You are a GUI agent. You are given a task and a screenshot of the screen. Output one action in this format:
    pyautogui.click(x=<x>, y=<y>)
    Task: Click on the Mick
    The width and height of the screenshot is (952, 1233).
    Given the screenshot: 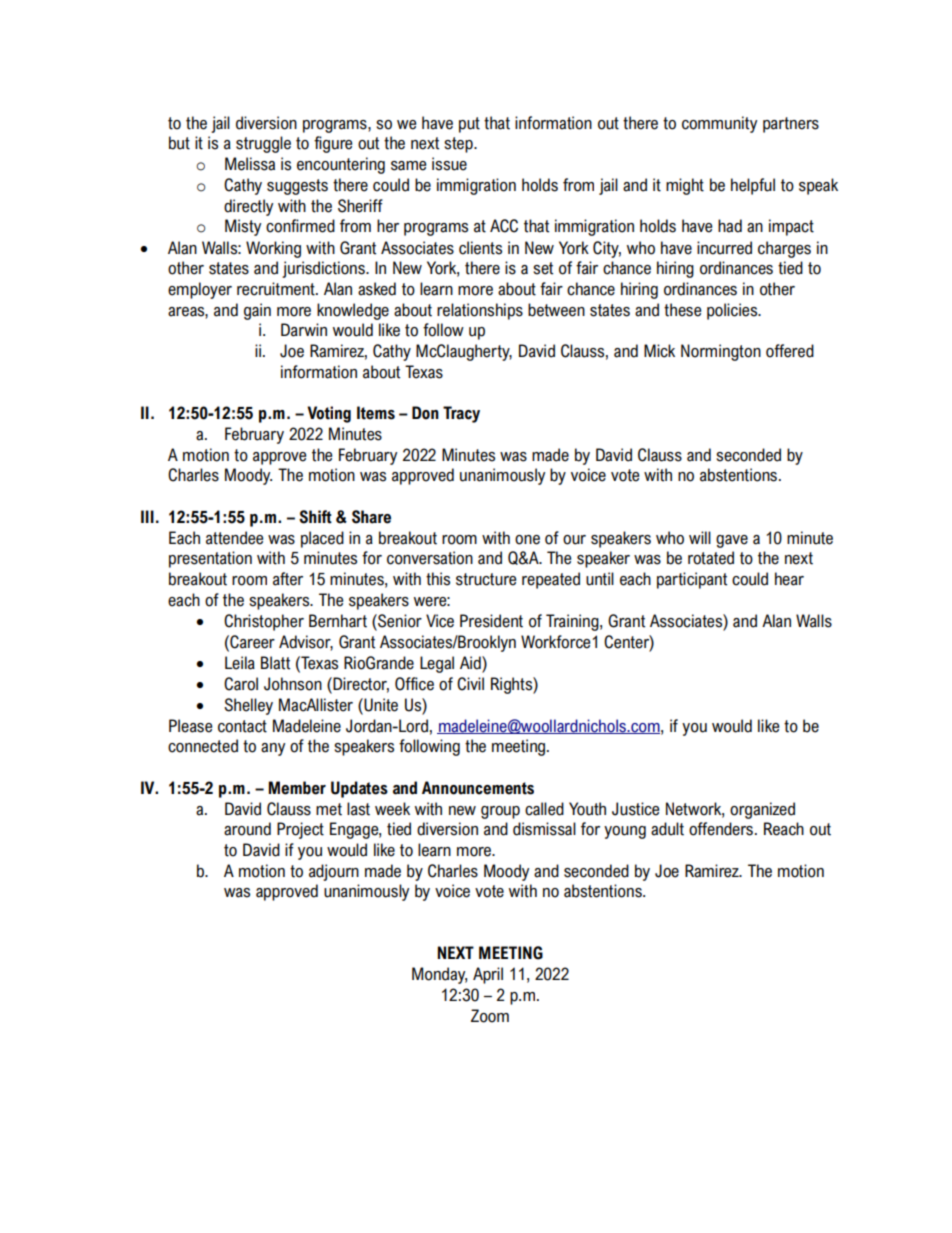 What is the action you would take?
    pyautogui.click(x=659, y=351)
